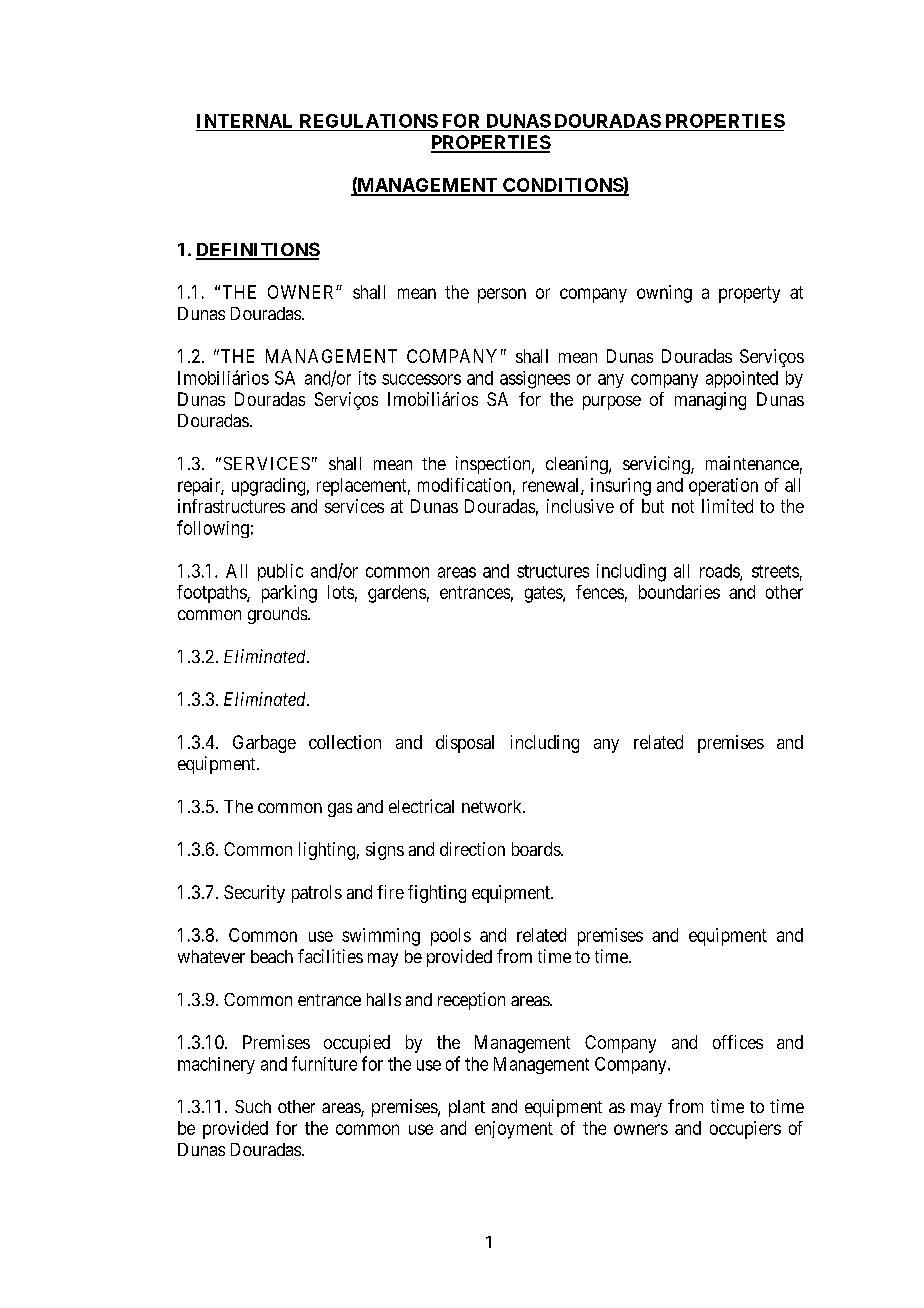 This screenshot has height=1308, width=924. I want to click on boundaries, so click(679, 592).
